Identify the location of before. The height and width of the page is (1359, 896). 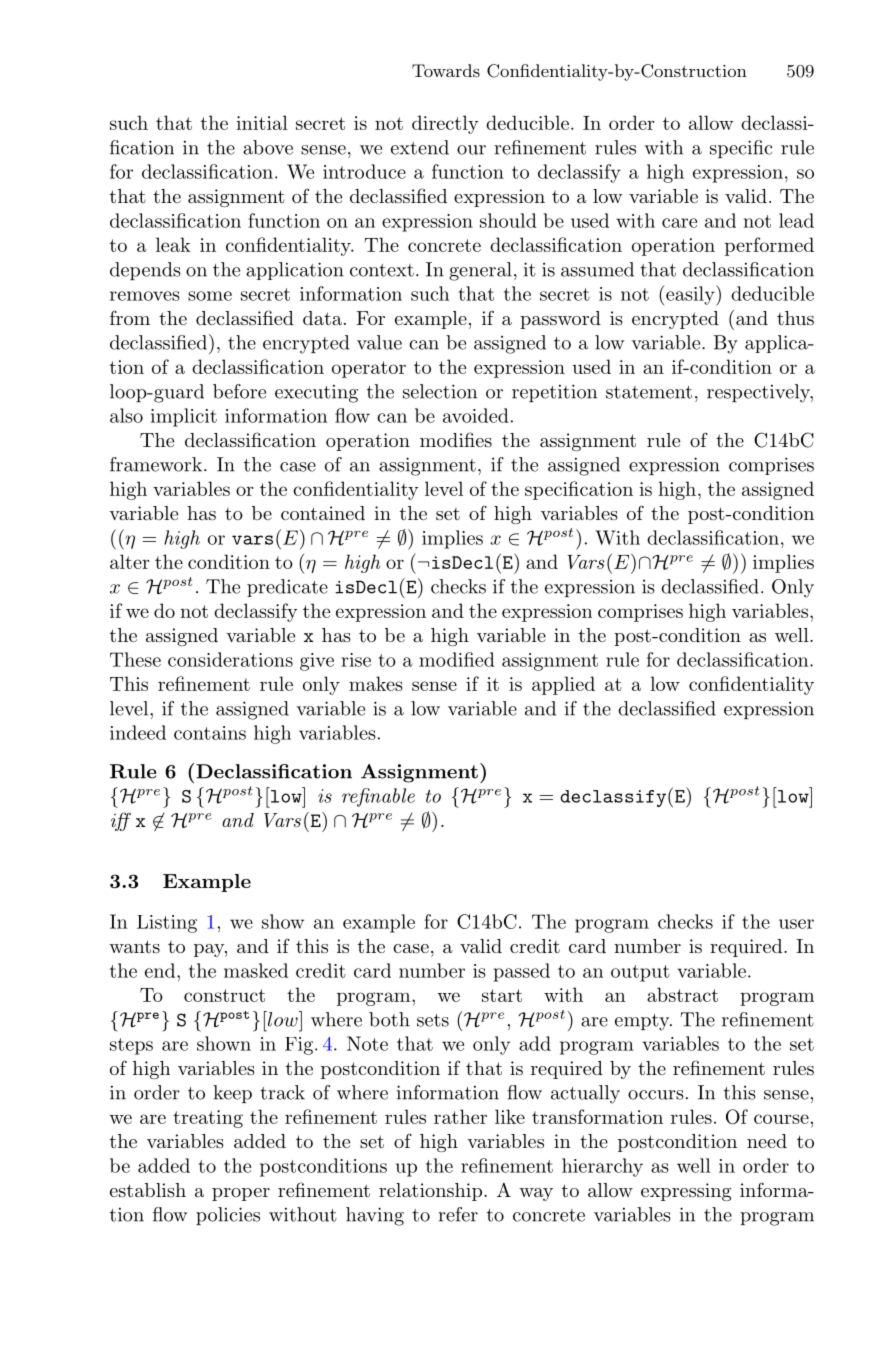
(239, 391).
